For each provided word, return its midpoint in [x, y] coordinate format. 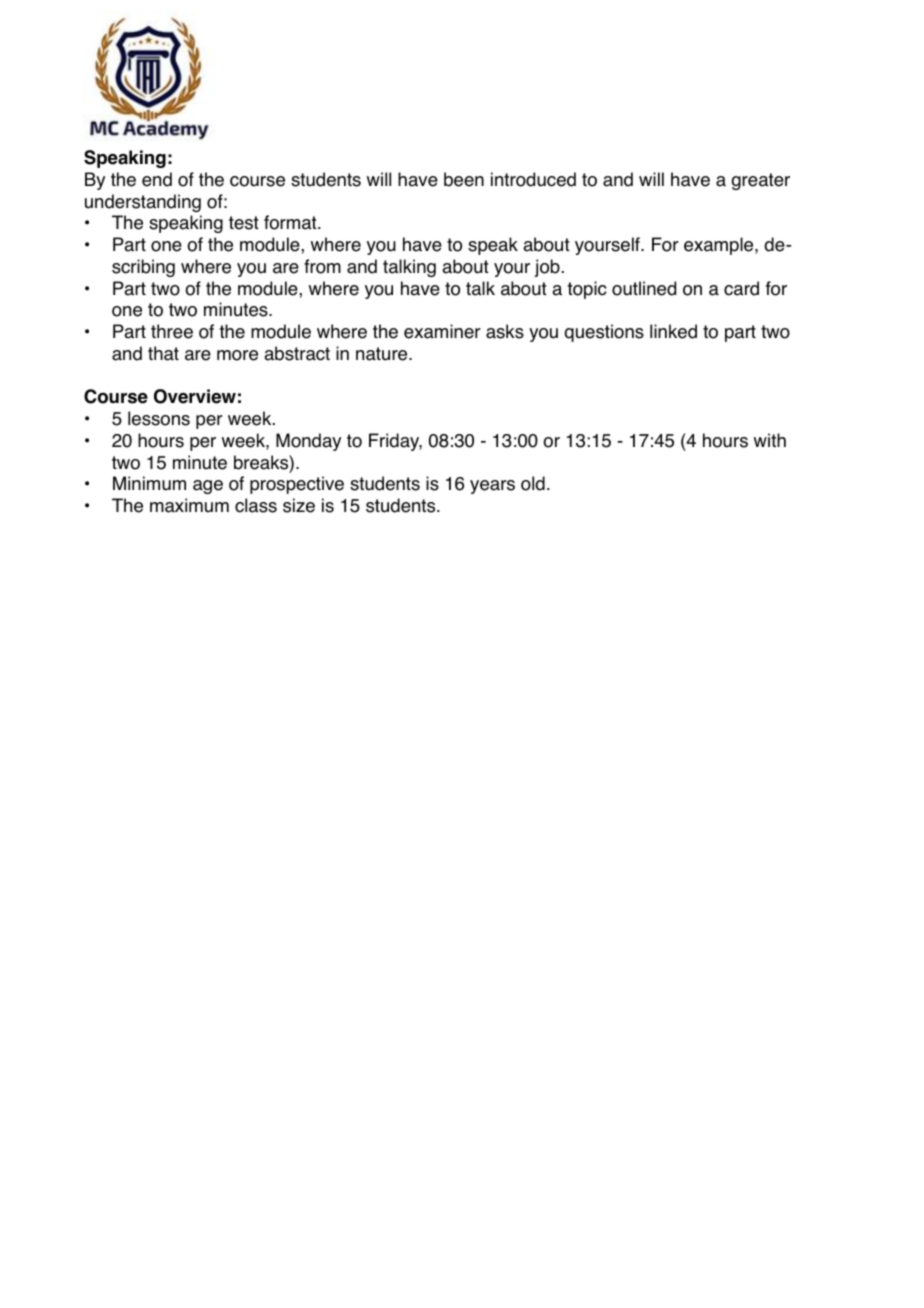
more [237, 355]
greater [761, 181]
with [770, 440]
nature [383, 354]
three [172, 331]
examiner [442, 331]
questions [604, 333]
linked [673, 331]
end [157, 179]
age [208, 487]
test [244, 223]
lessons [159, 418]
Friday [395, 442]
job [547, 268]
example [720, 246]
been [464, 179]
